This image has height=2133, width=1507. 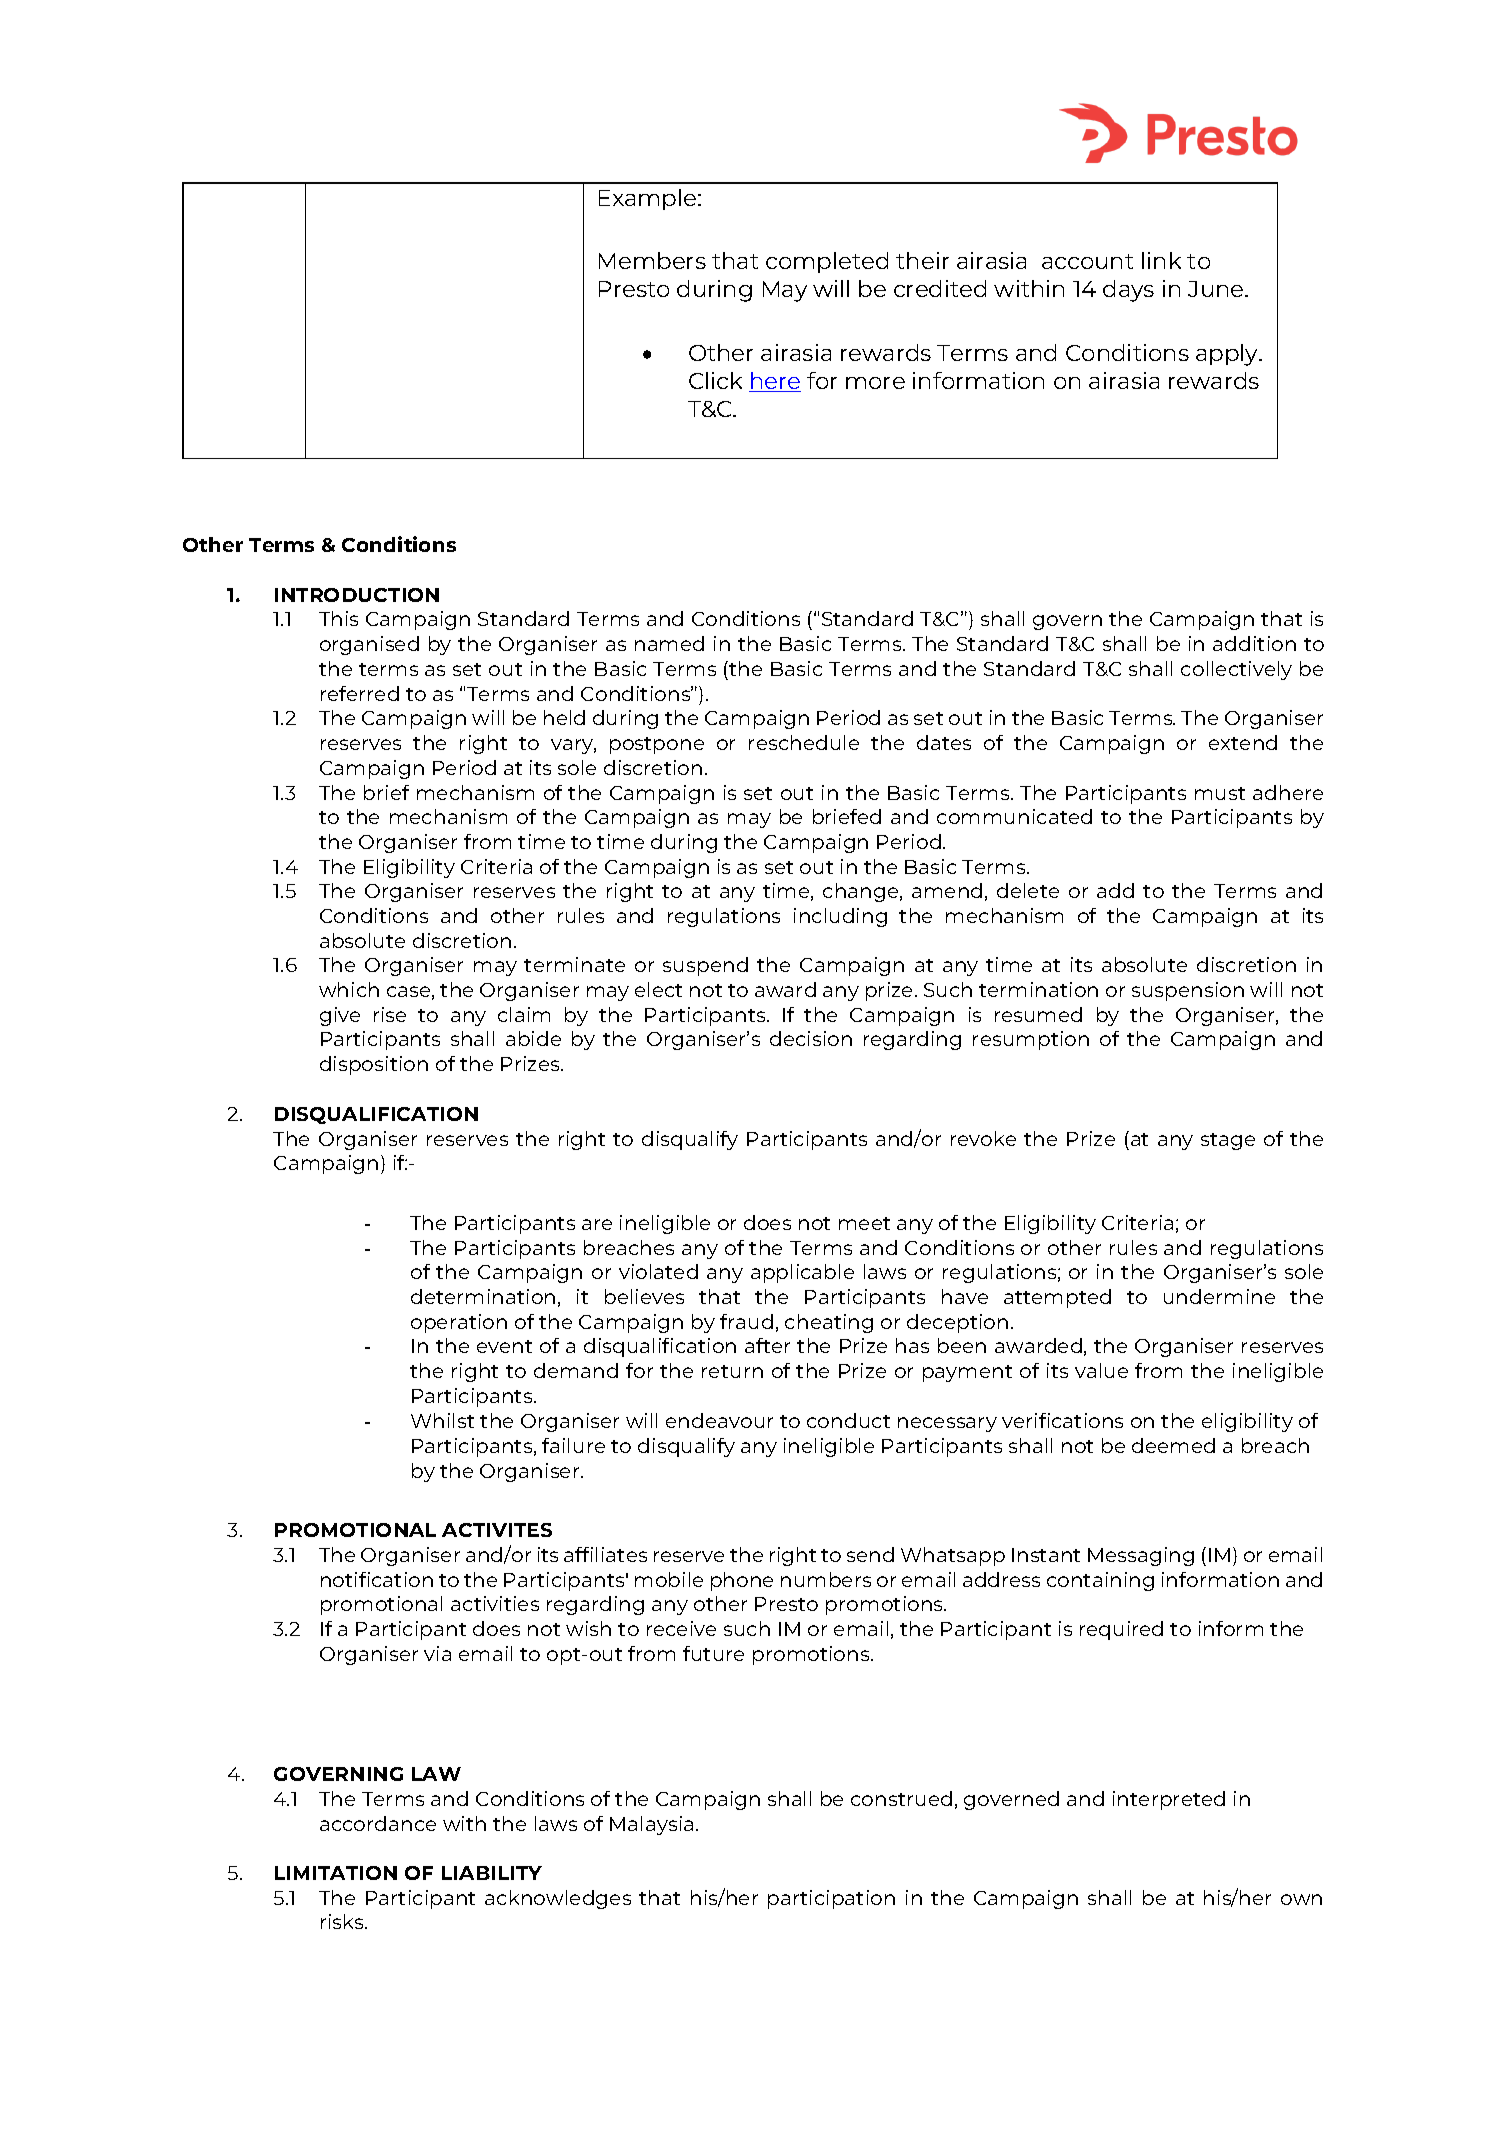 What do you see at coordinates (827, 262) in the image?
I see `completed` at bounding box center [827, 262].
